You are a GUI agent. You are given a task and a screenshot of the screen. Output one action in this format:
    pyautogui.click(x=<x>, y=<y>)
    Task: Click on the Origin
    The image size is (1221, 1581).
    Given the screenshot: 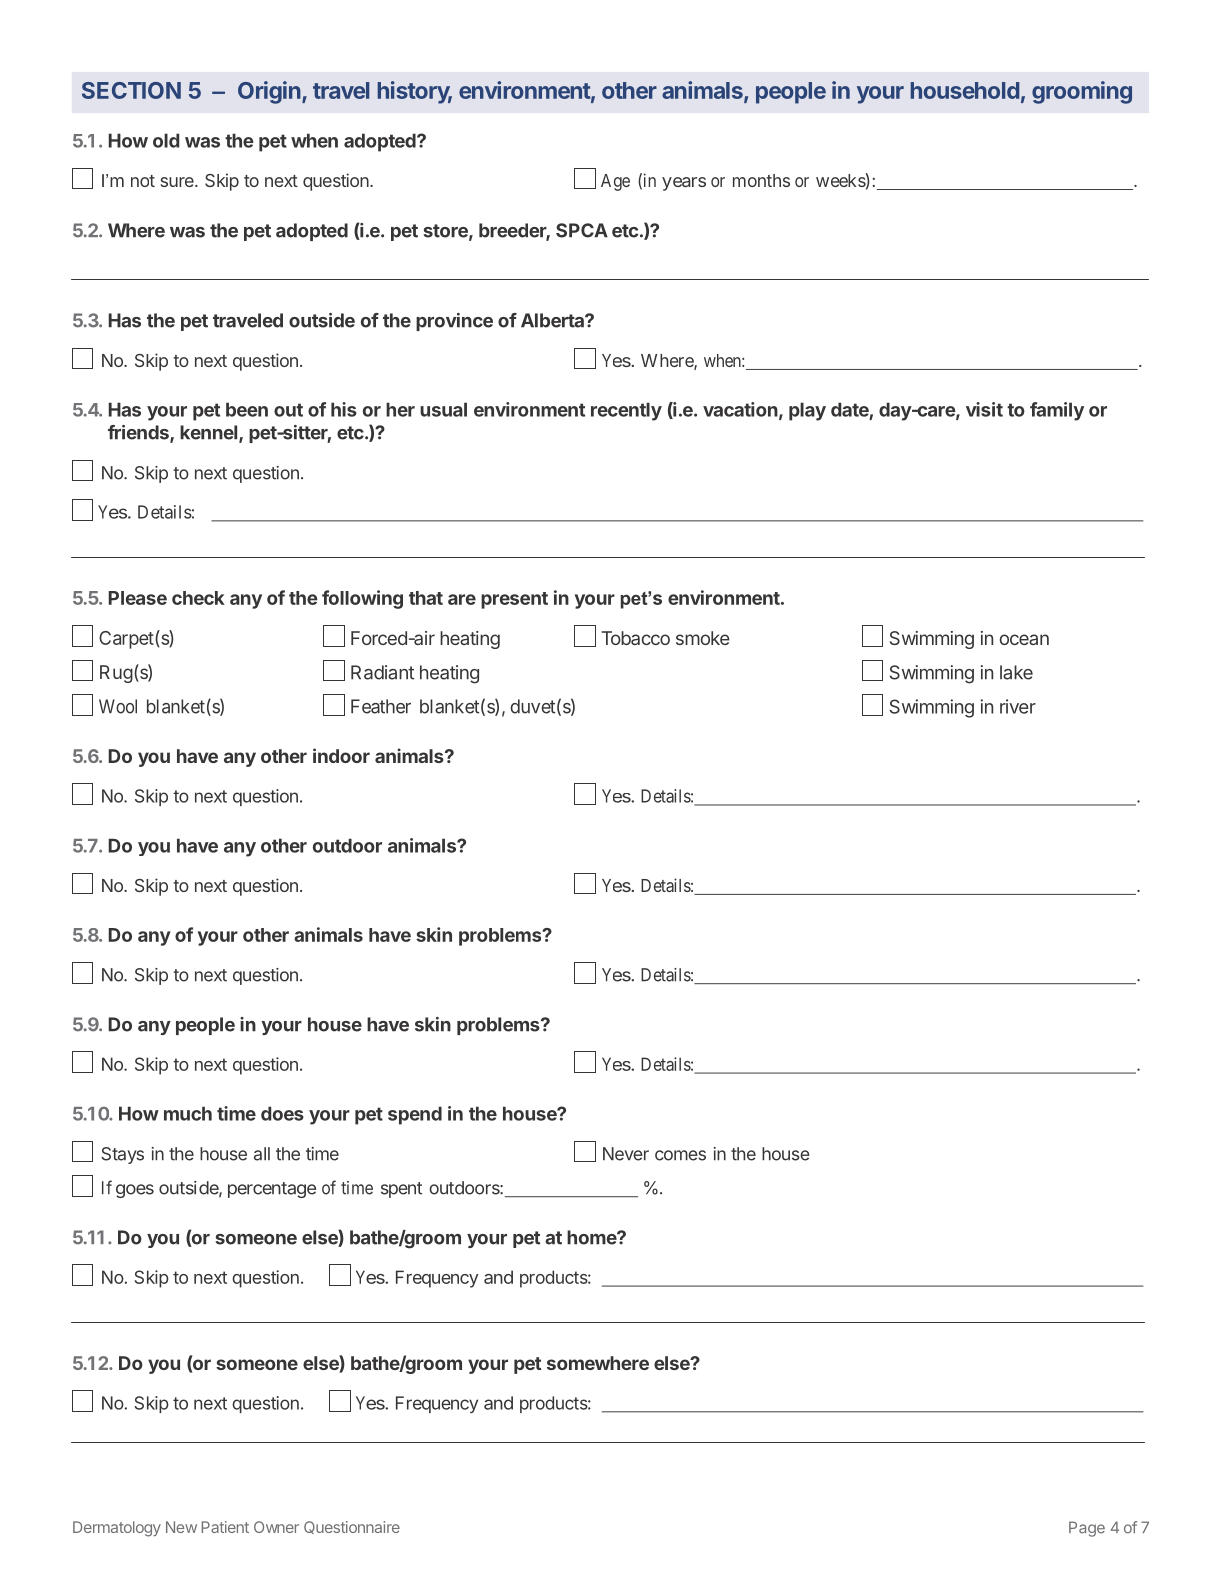 What is the action you would take?
    pyautogui.click(x=270, y=92)
